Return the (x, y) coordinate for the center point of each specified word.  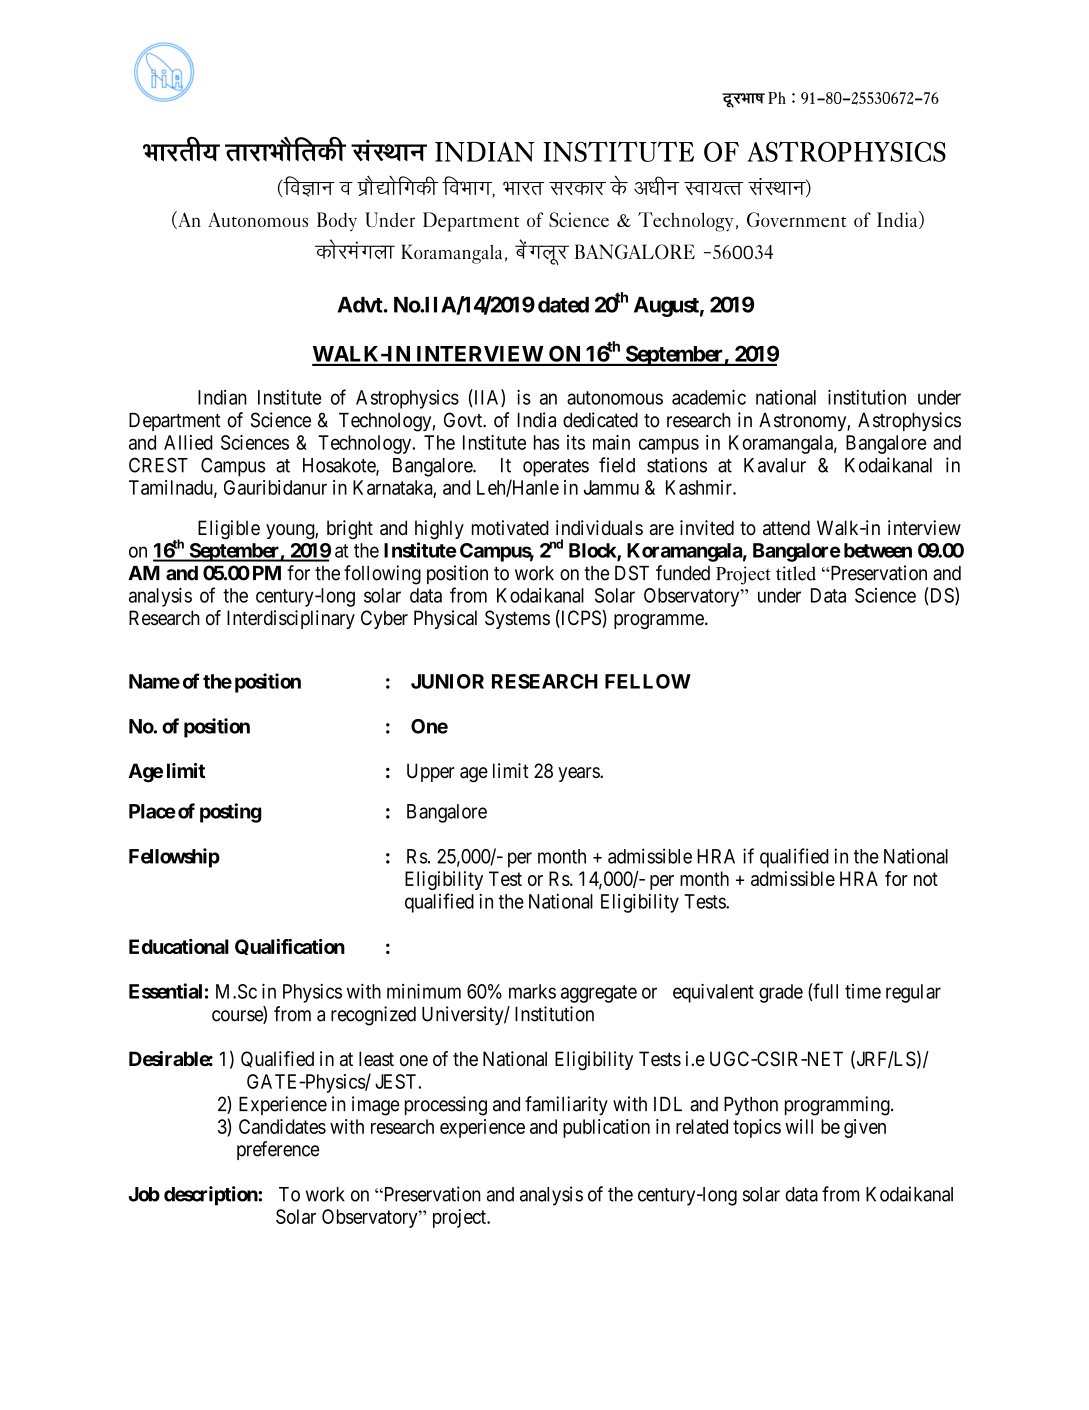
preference (278, 1150)
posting (230, 813)
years (579, 774)
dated (563, 305)
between (878, 550)
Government (797, 219)
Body (337, 221)
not (926, 879)
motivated (510, 528)
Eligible (229, 530)
